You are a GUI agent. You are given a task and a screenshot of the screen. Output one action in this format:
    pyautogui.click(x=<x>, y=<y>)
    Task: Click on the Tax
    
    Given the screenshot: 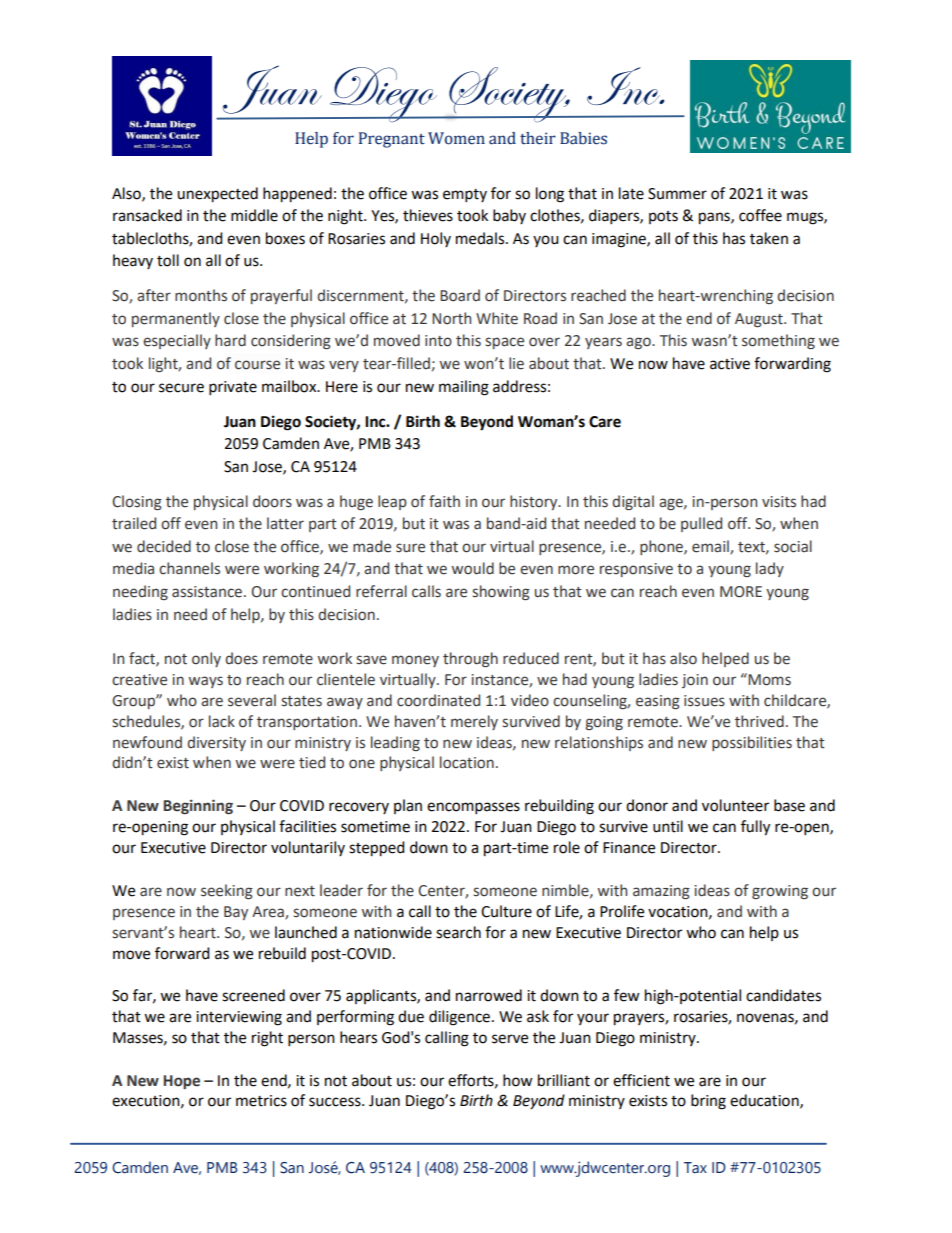 What is the action you would take?
    pyautogui.click(x=695, y=1168)
